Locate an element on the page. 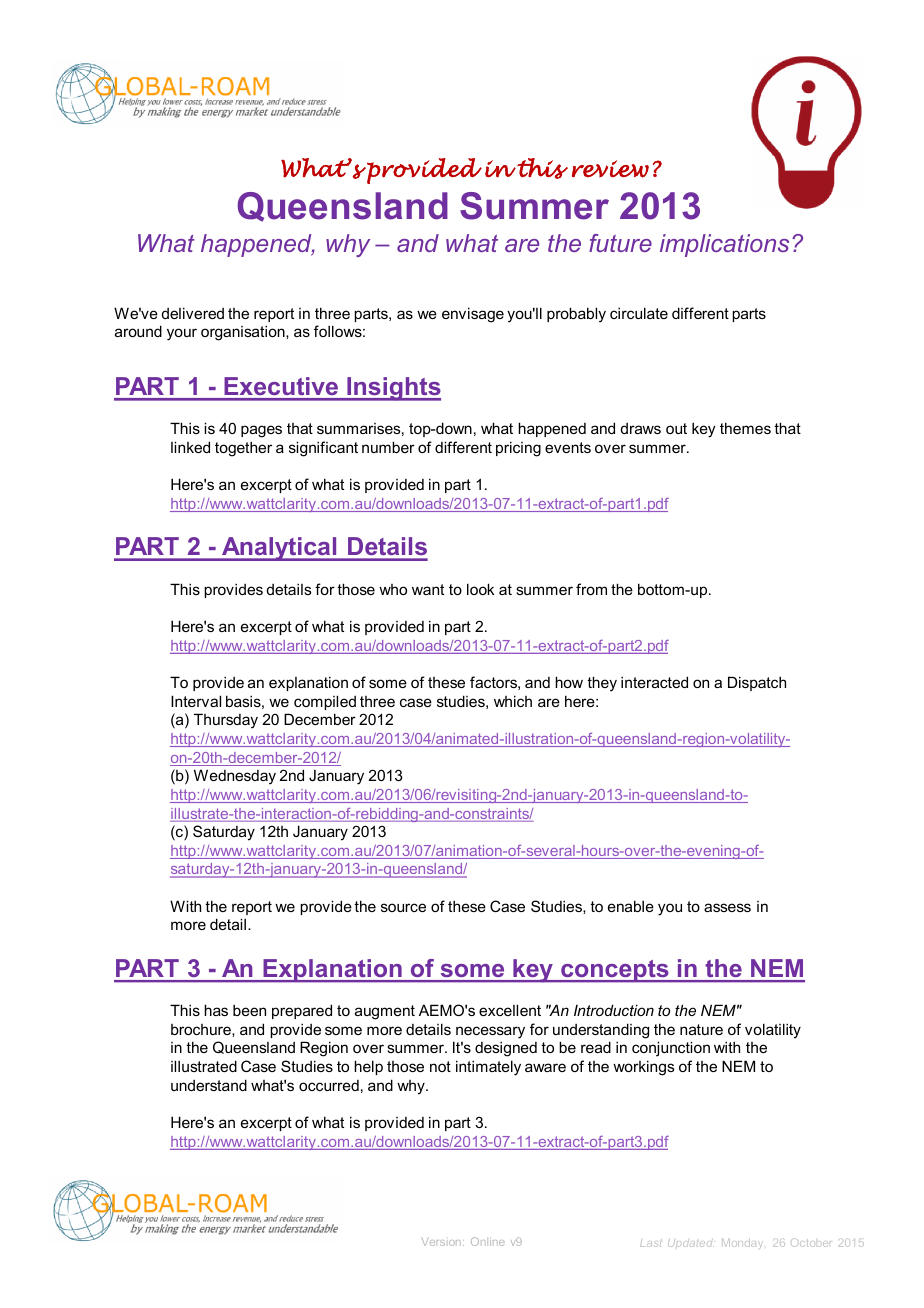  delivered is located at coordinates (193, 313).
